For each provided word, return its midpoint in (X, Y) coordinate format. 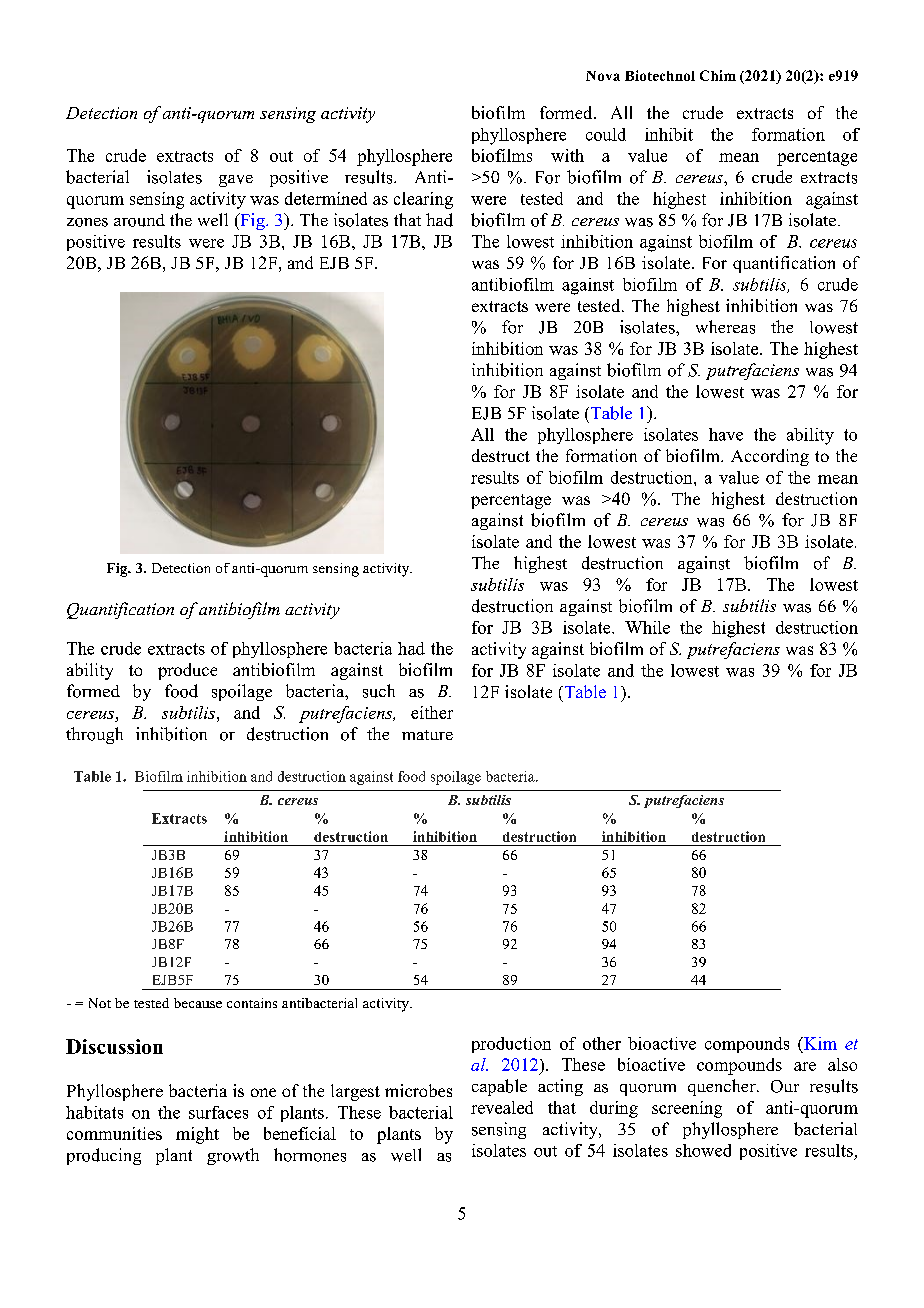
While (647, 627)
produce (187, 671)
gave (236, 181)
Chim (718, 75)
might (197, 1135)
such (379, 691)
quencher (723, 1087)
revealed (502, 1107)
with (567, 155)
